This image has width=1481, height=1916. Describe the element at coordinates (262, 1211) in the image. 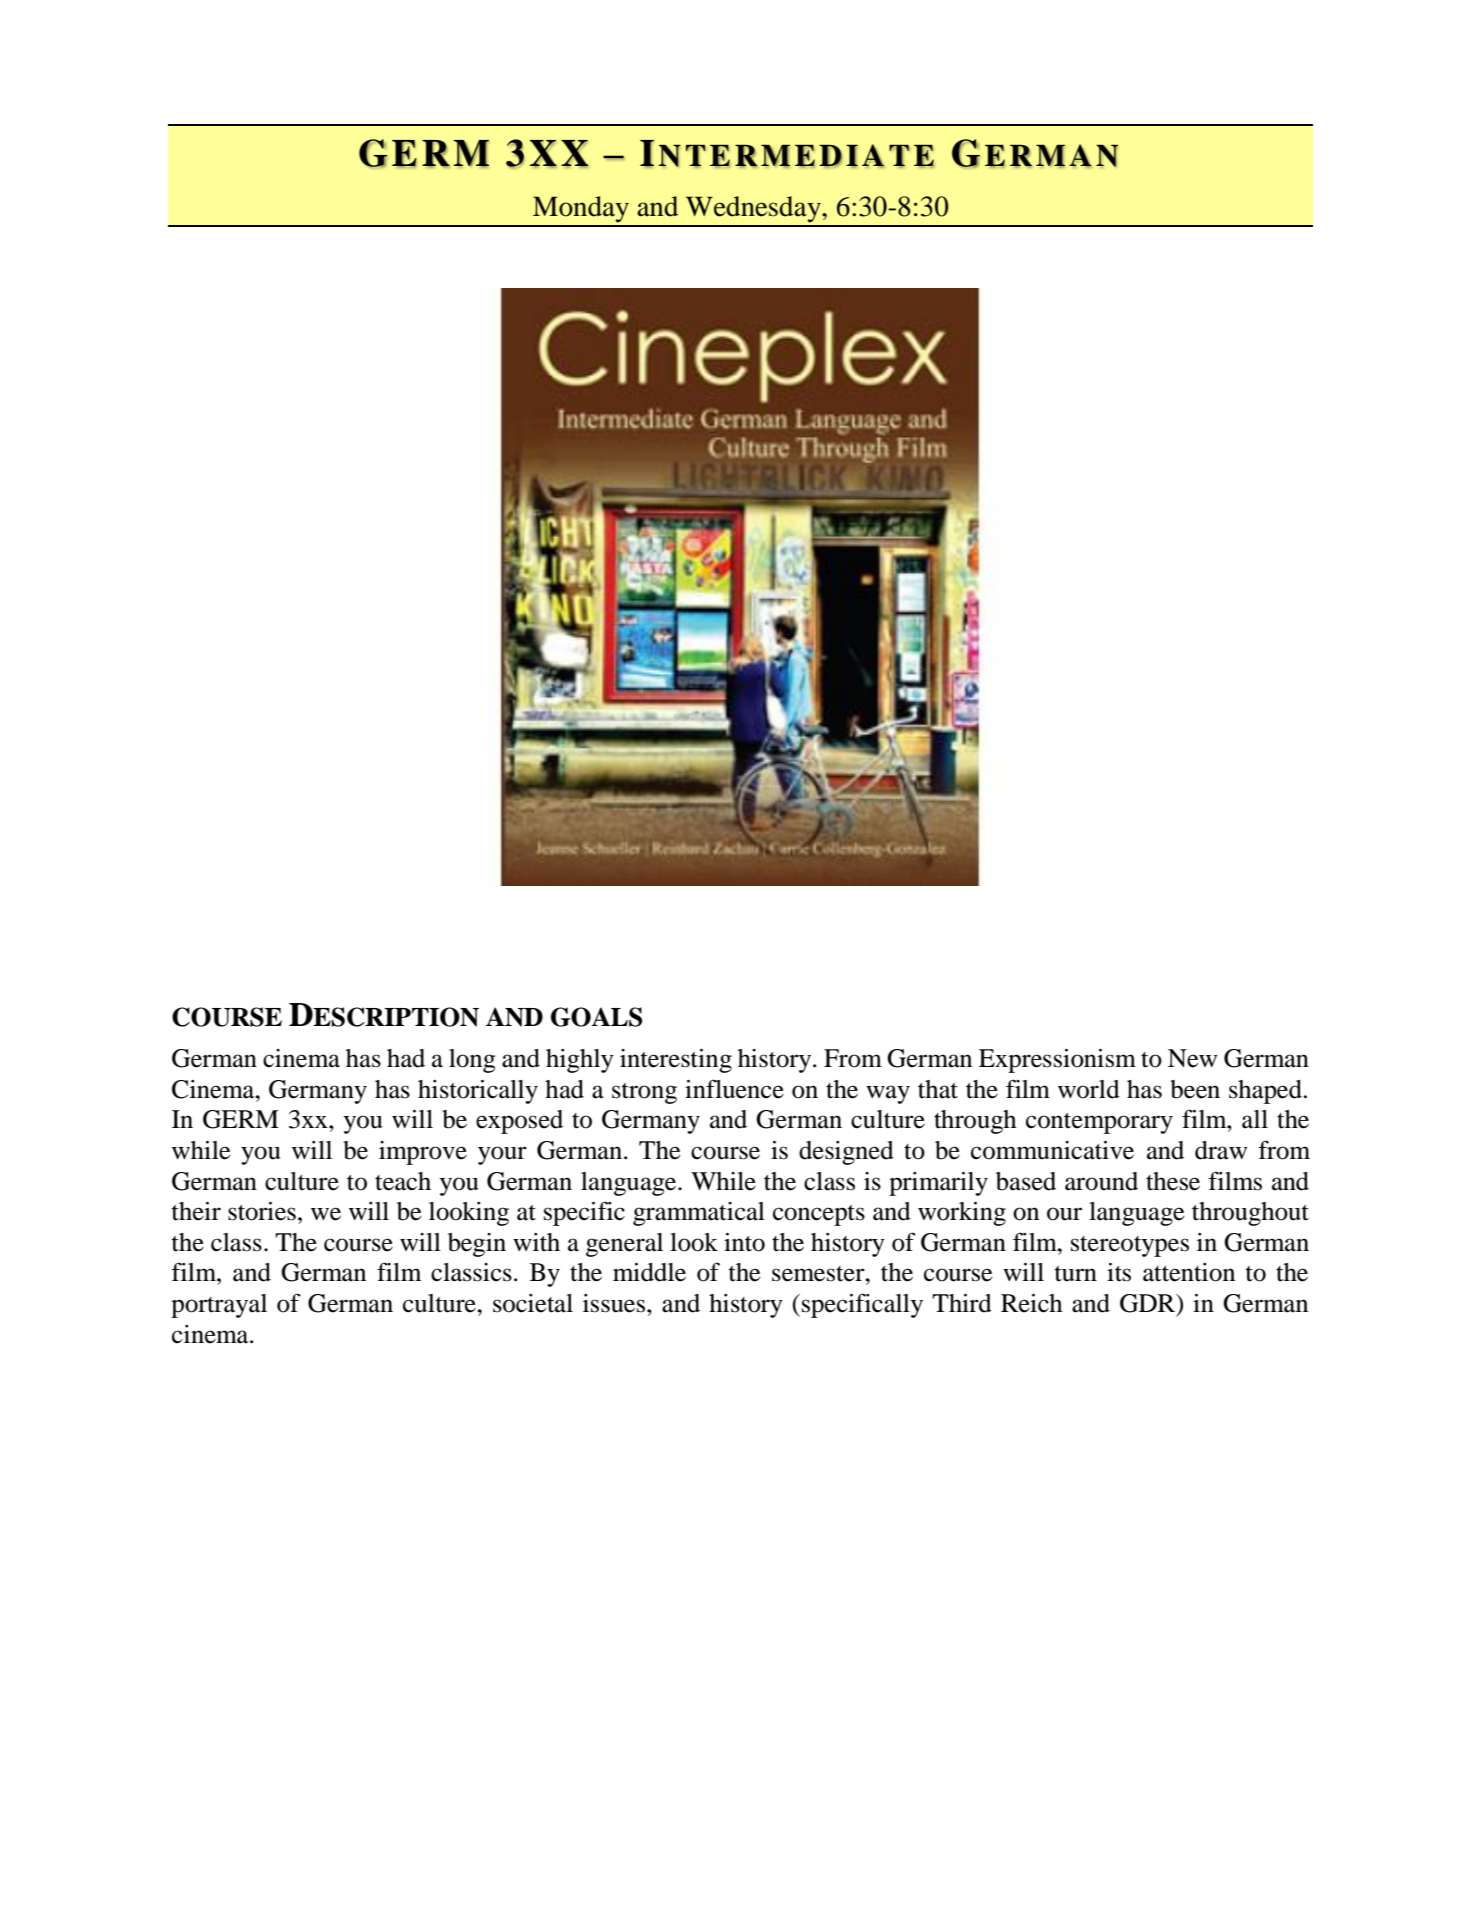

I see `stories` at that location.
